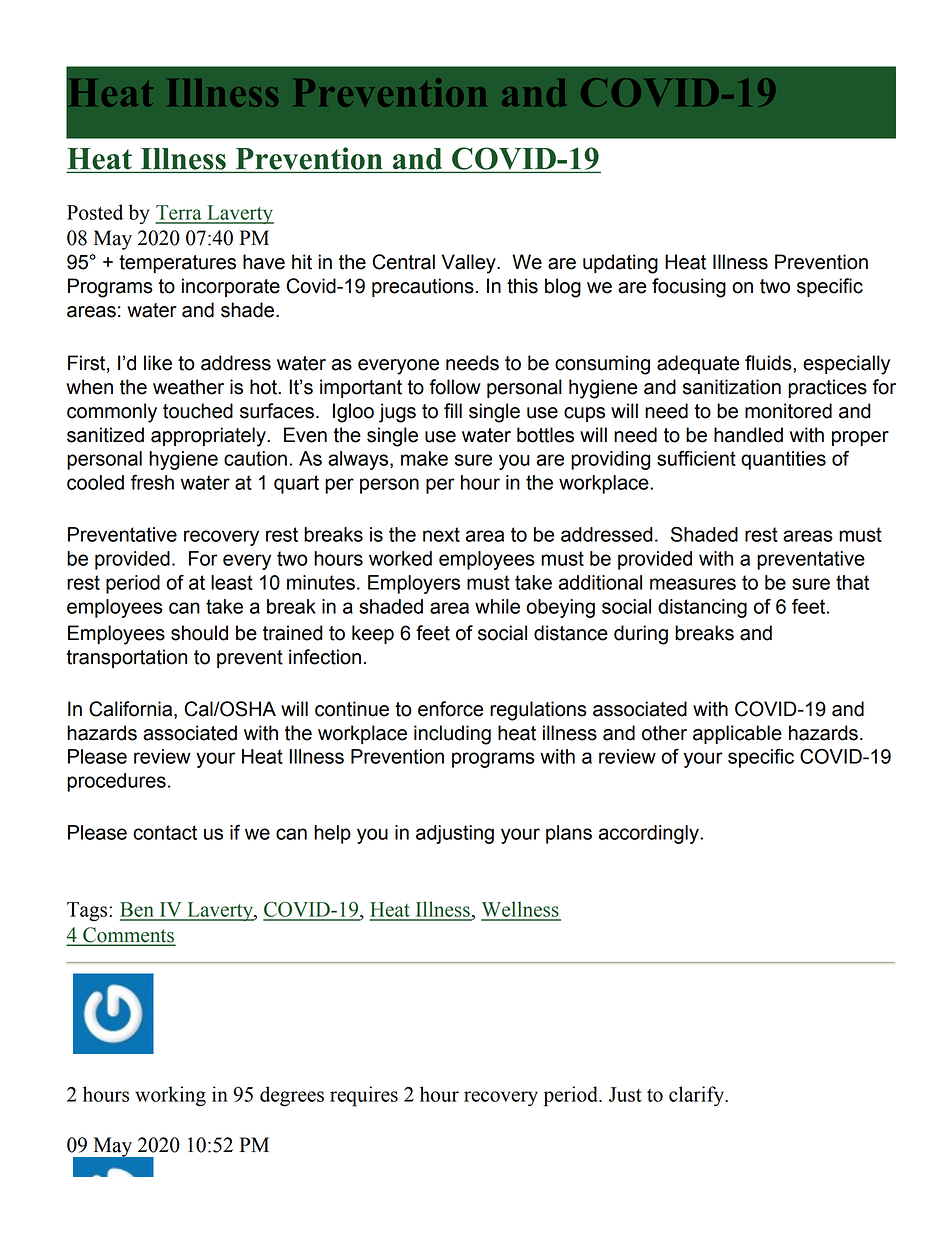 This screenshot has height=1233, width=952. I want to click on distancing, so click(702, 608).
